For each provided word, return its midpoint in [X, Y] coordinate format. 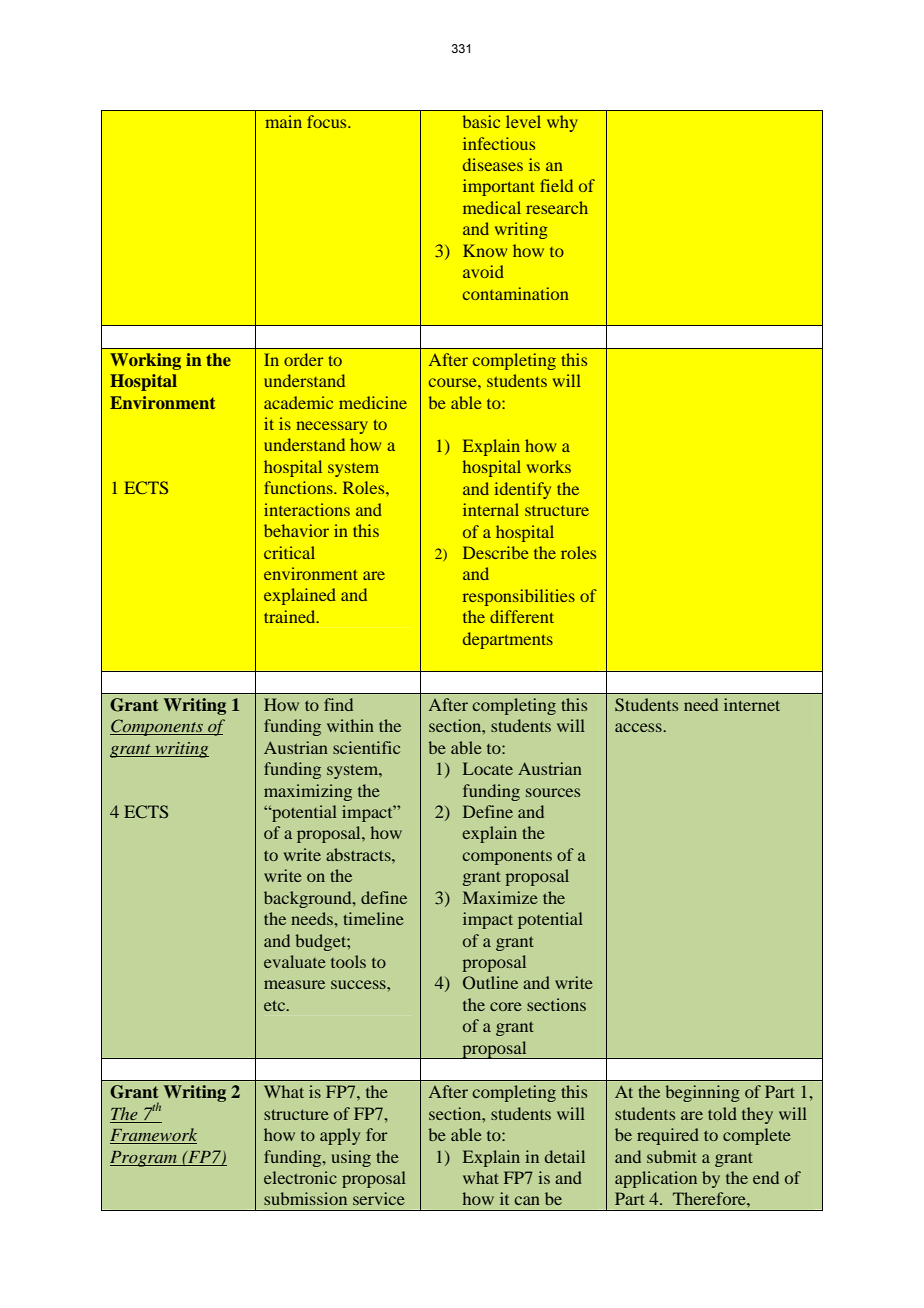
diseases [493, 164]
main [283, 121]
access [639, 727]
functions [299, 487]
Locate [488, 768]
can [527, 1200]
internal [491, 509]
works [549, 466]
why [562, 123]
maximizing [308, 792]
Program [145, 1159]
